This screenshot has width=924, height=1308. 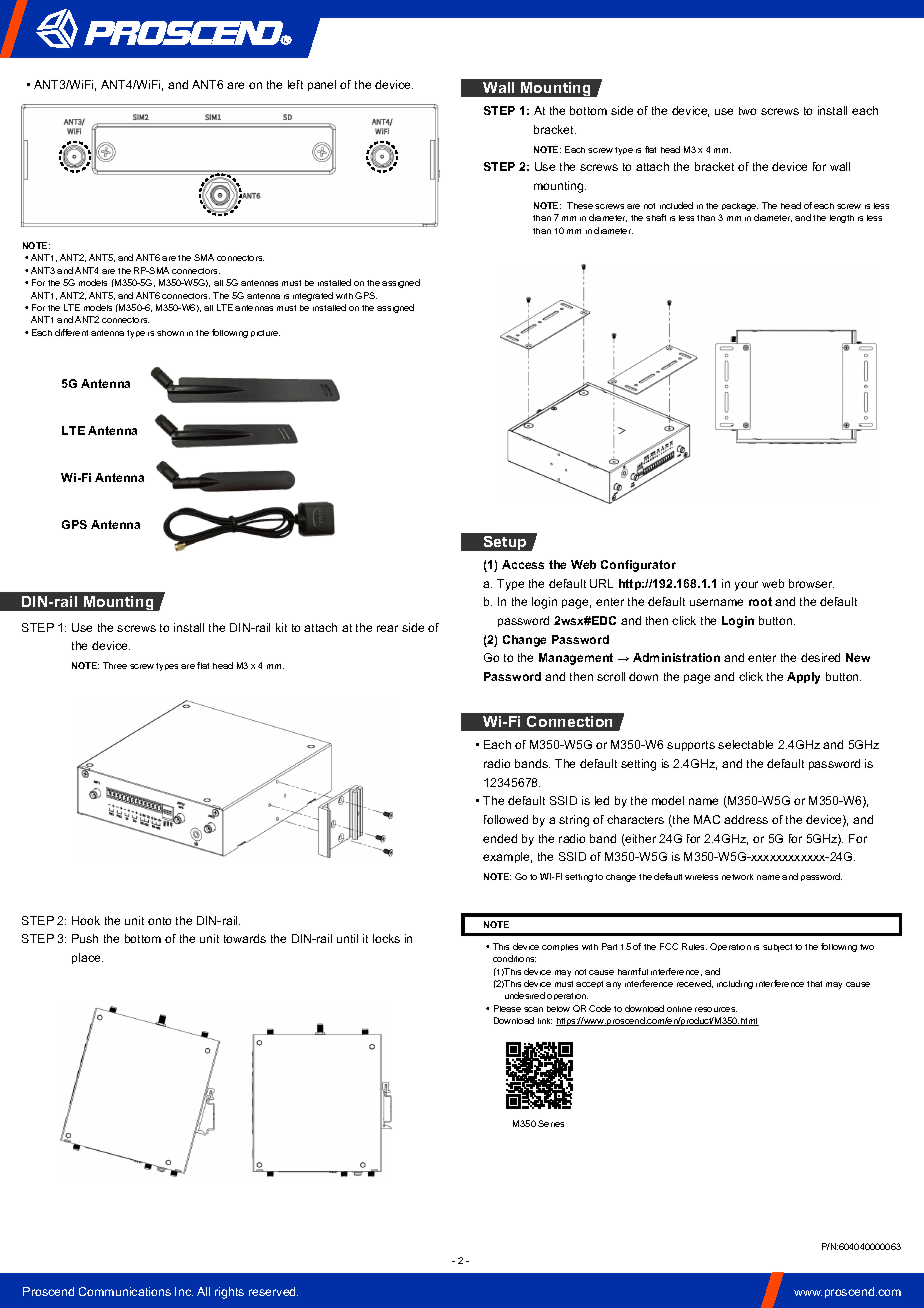 What do you see at coordinates (514, 958) in the screenshot?
I see `conditions` at bounding box center [514, 958].
